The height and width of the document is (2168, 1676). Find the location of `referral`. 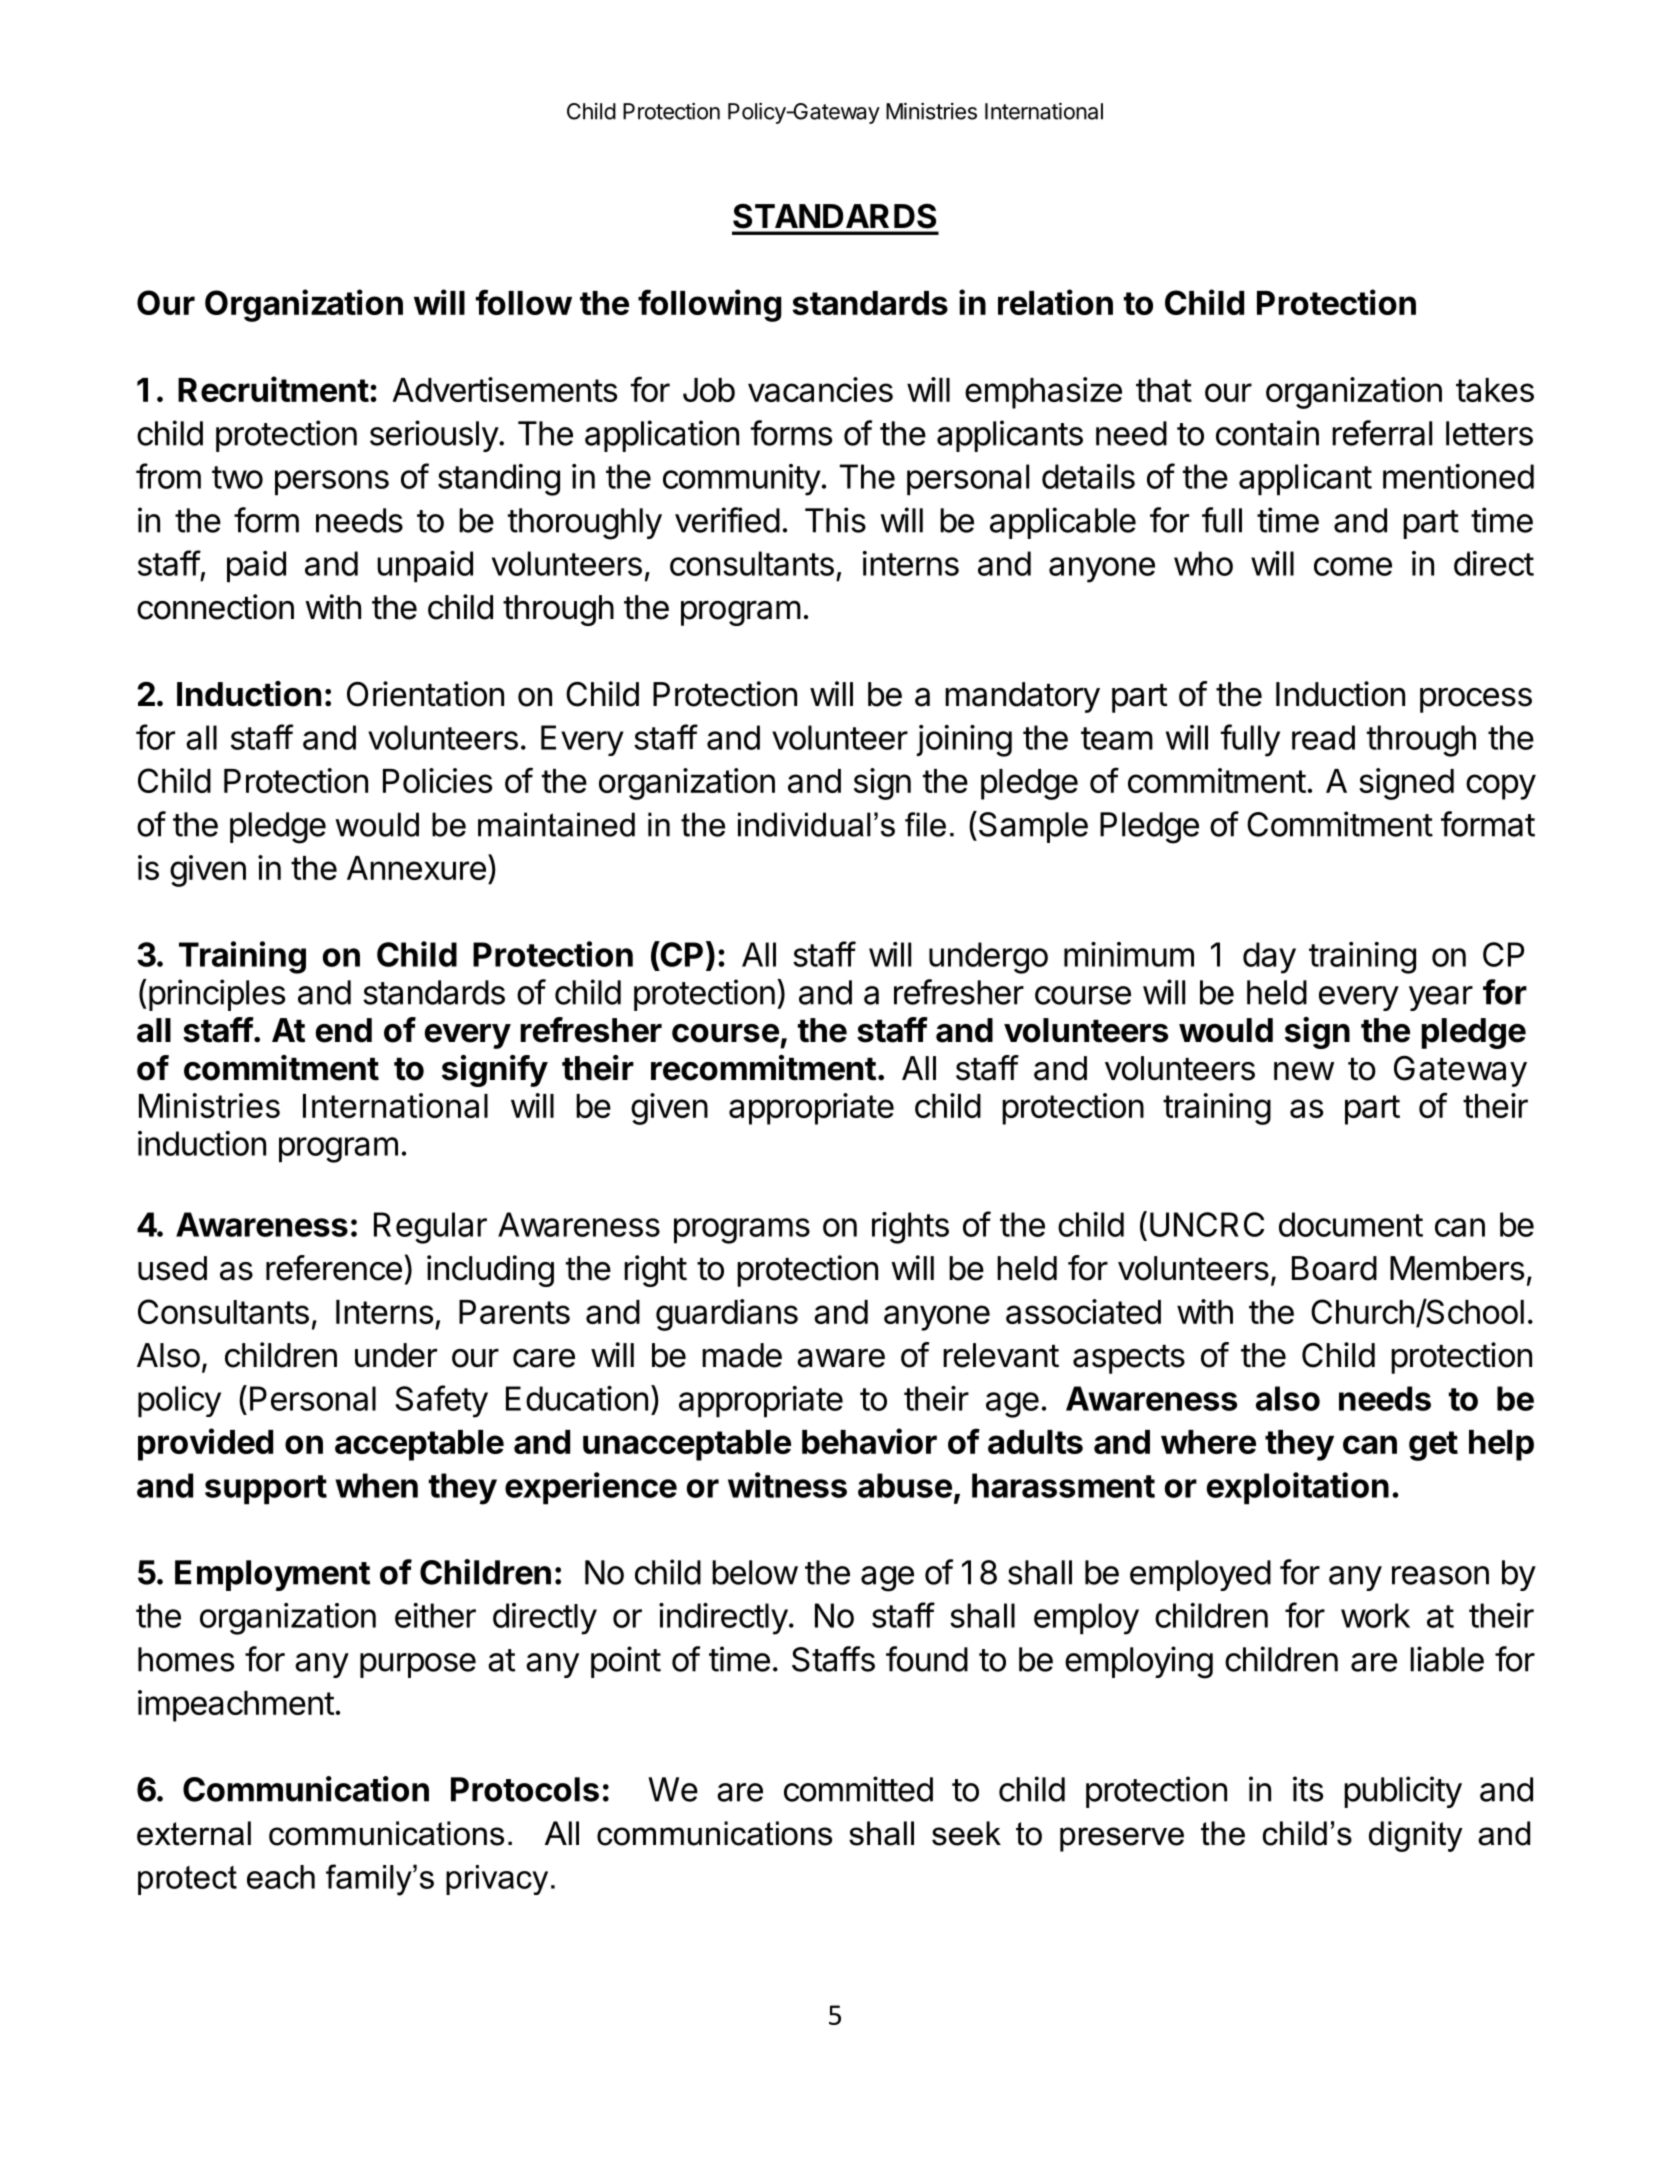

referral is located at coordinates (1382, 433).
